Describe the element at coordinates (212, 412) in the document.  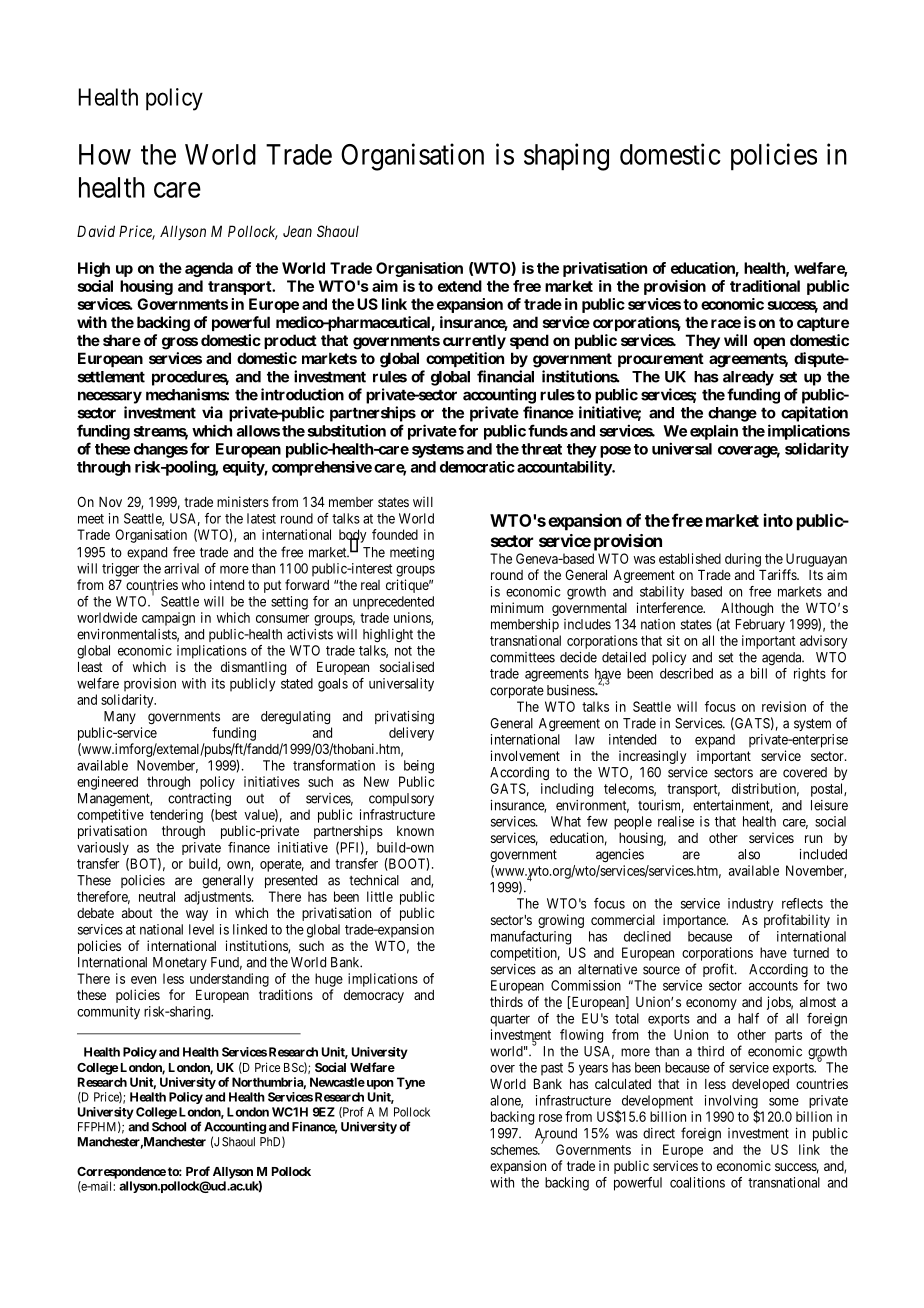
I see `via` at that location.
